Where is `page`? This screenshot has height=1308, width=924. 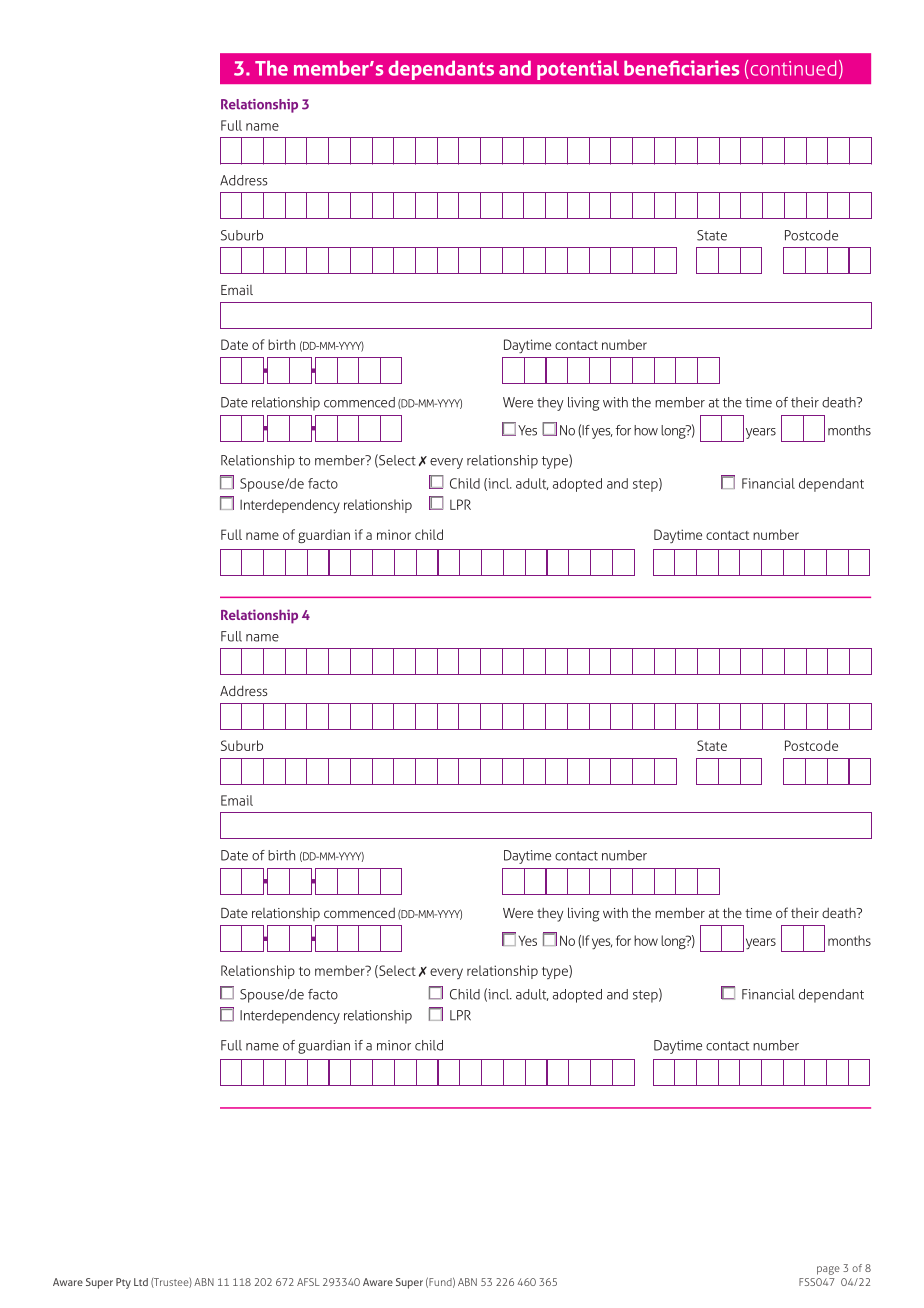 page is located at coordinates (828, 1270).
